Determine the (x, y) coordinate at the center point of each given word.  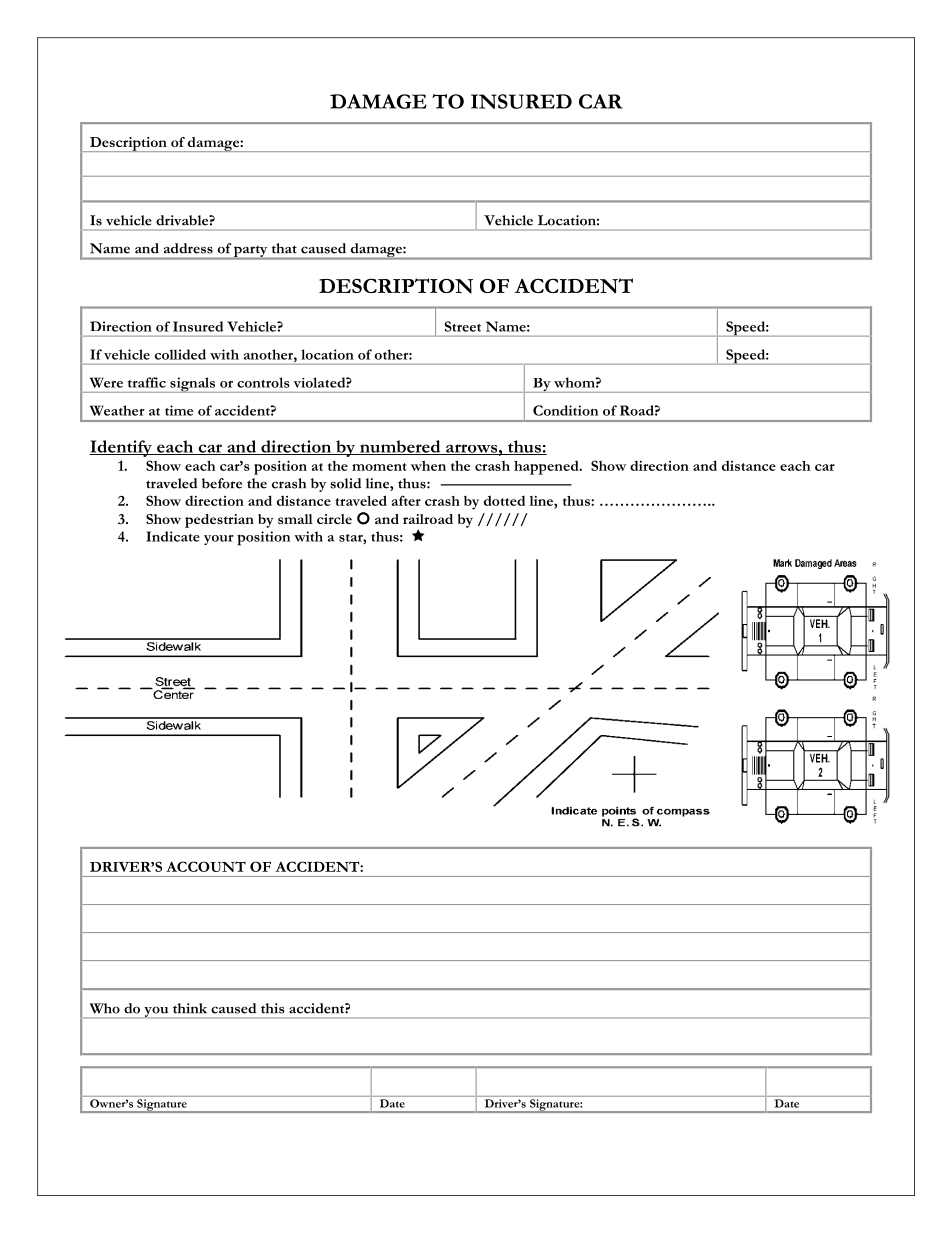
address (188, 248)
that (284, 248)
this (273, 1008)
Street (462, 326)
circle (334, 519)
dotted (504, 500)
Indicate (173, 536)
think (190, 1008)
